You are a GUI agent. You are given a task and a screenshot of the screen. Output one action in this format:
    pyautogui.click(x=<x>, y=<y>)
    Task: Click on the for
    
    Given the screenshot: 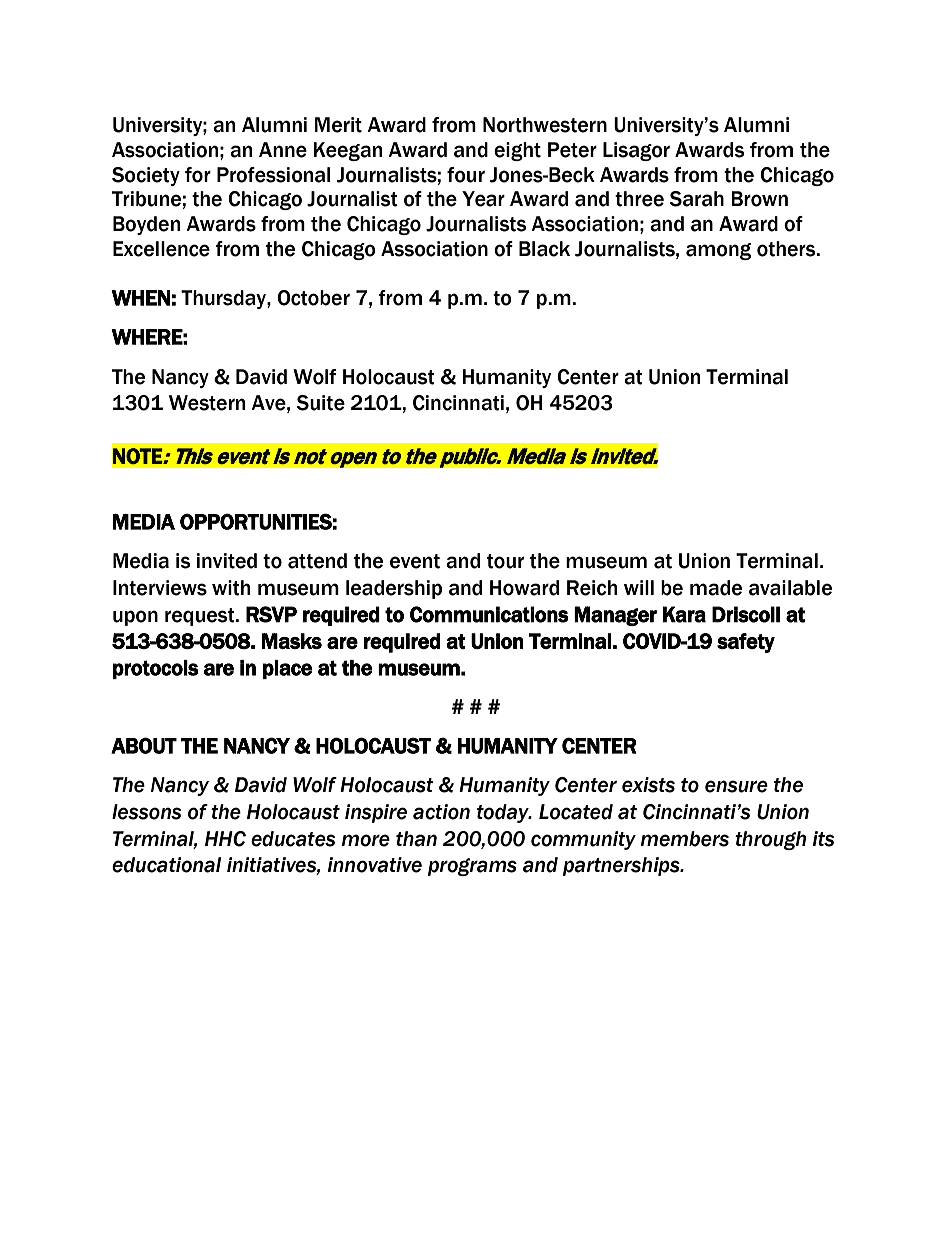 What is the action you would take?
    pyautogui.click(x=198, y=175)
